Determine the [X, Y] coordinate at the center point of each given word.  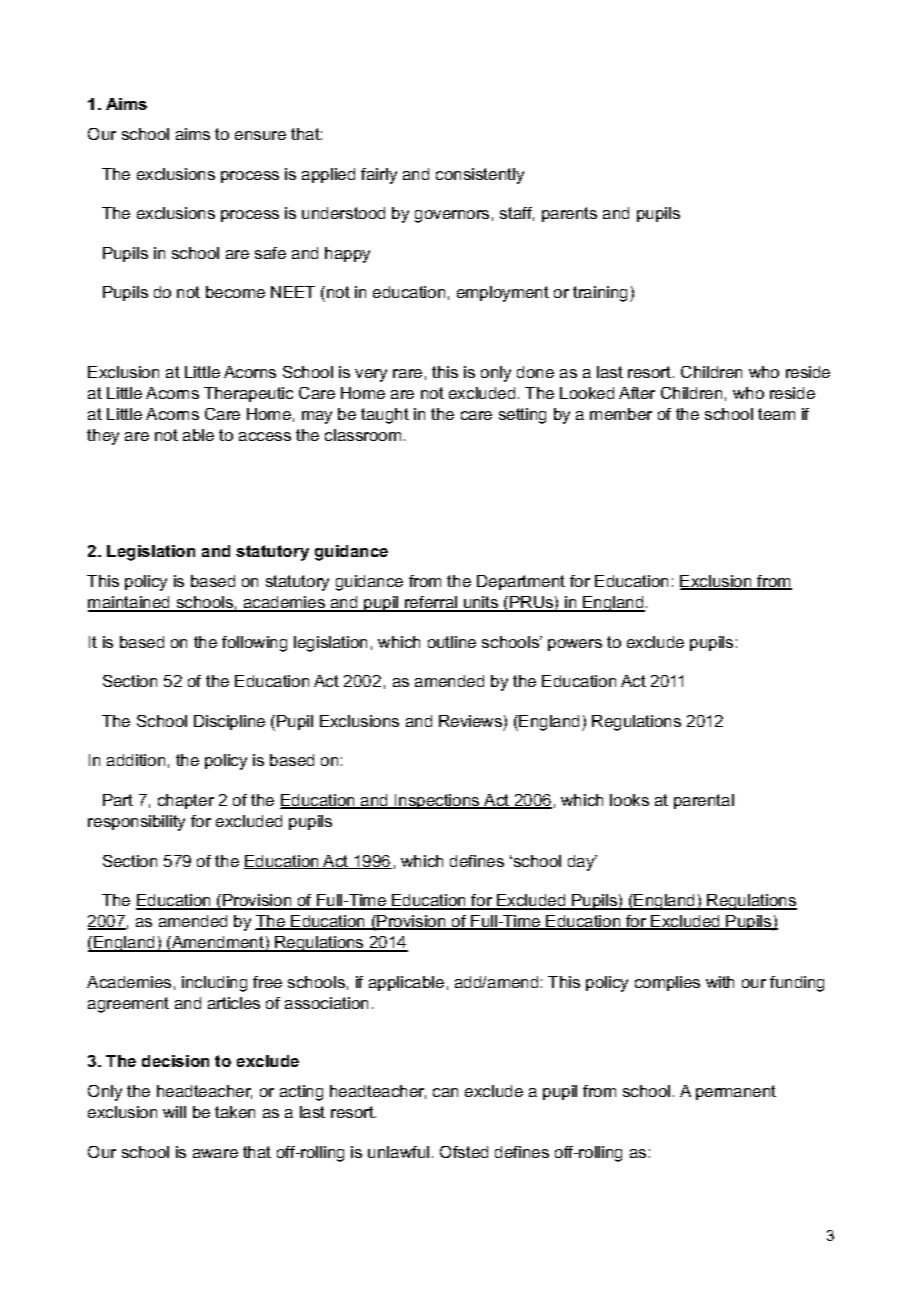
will [174, 1112]
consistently [480, 176]
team [776, 414]
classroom [363, 435]
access [265, 436]
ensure [260, 135]
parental [704, 801]
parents [569, 214]
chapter [186, 801]
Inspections [437, 801]
